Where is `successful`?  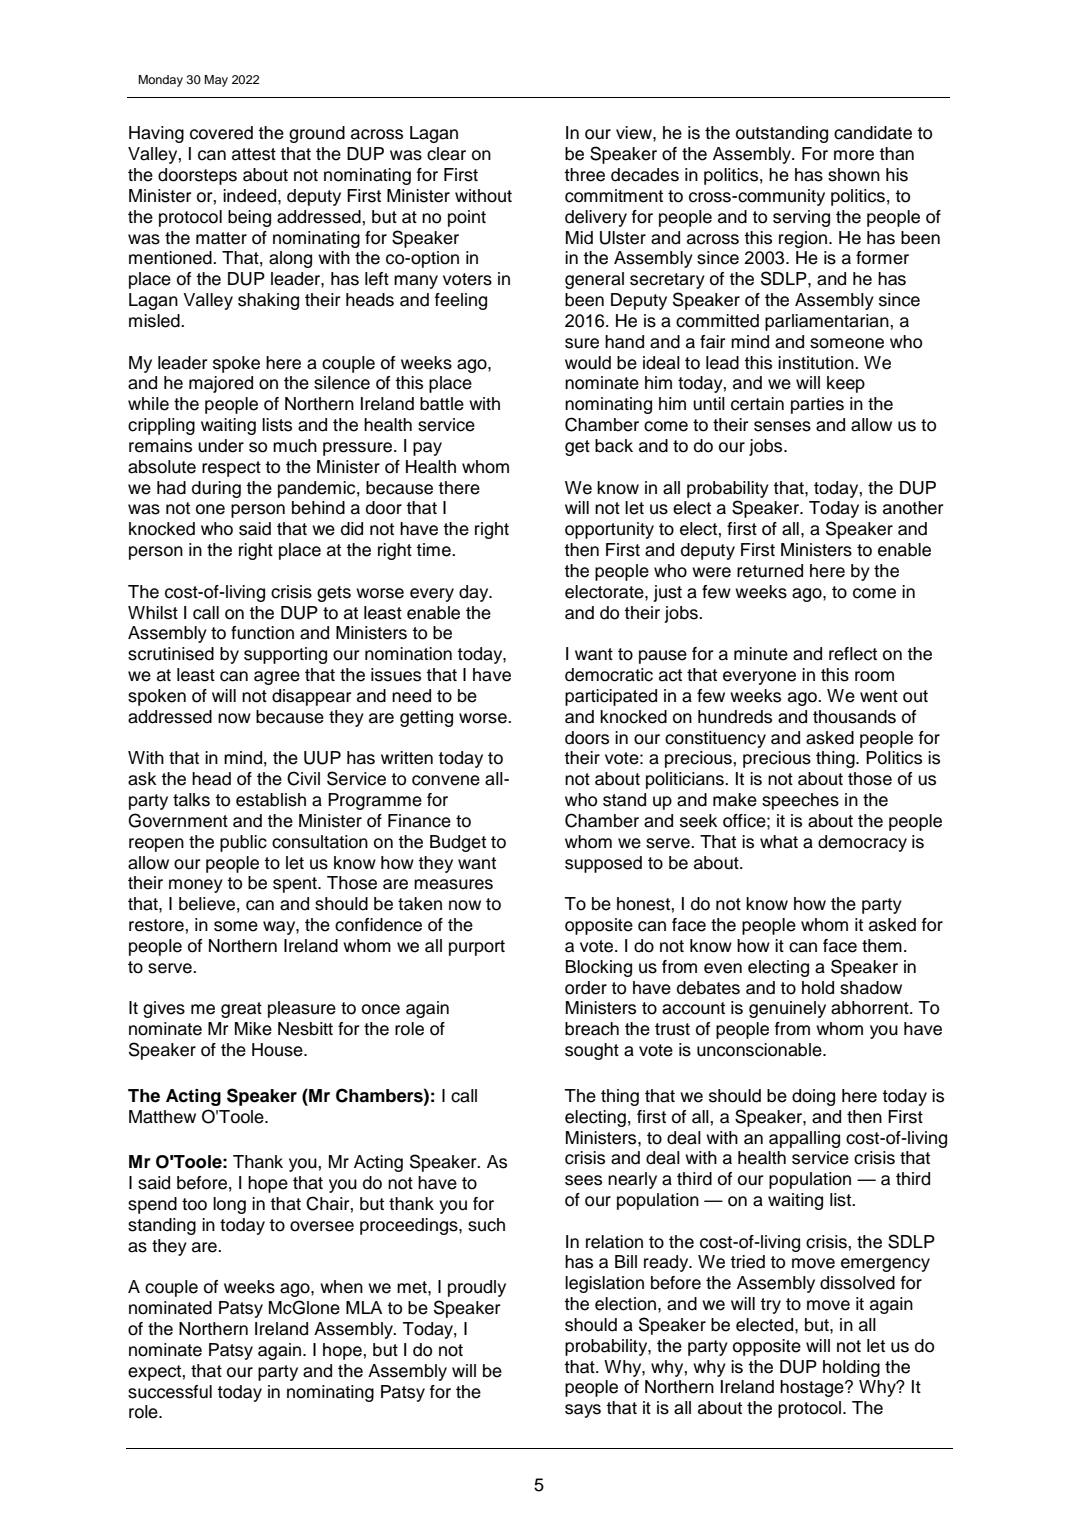
successful is located at coordinates (170, 1392).
